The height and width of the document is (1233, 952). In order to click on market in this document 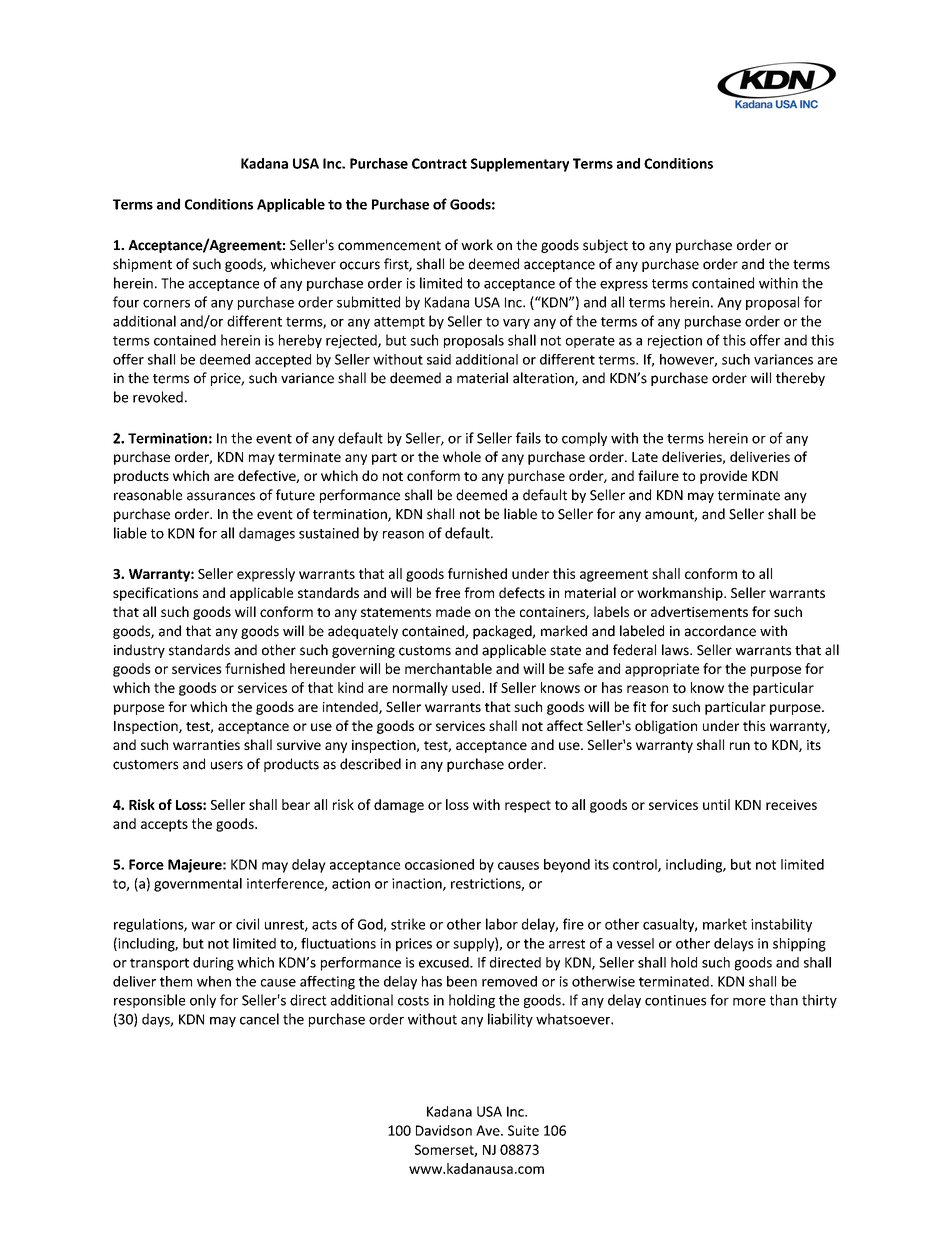, I will do `click(725, 924)`.
